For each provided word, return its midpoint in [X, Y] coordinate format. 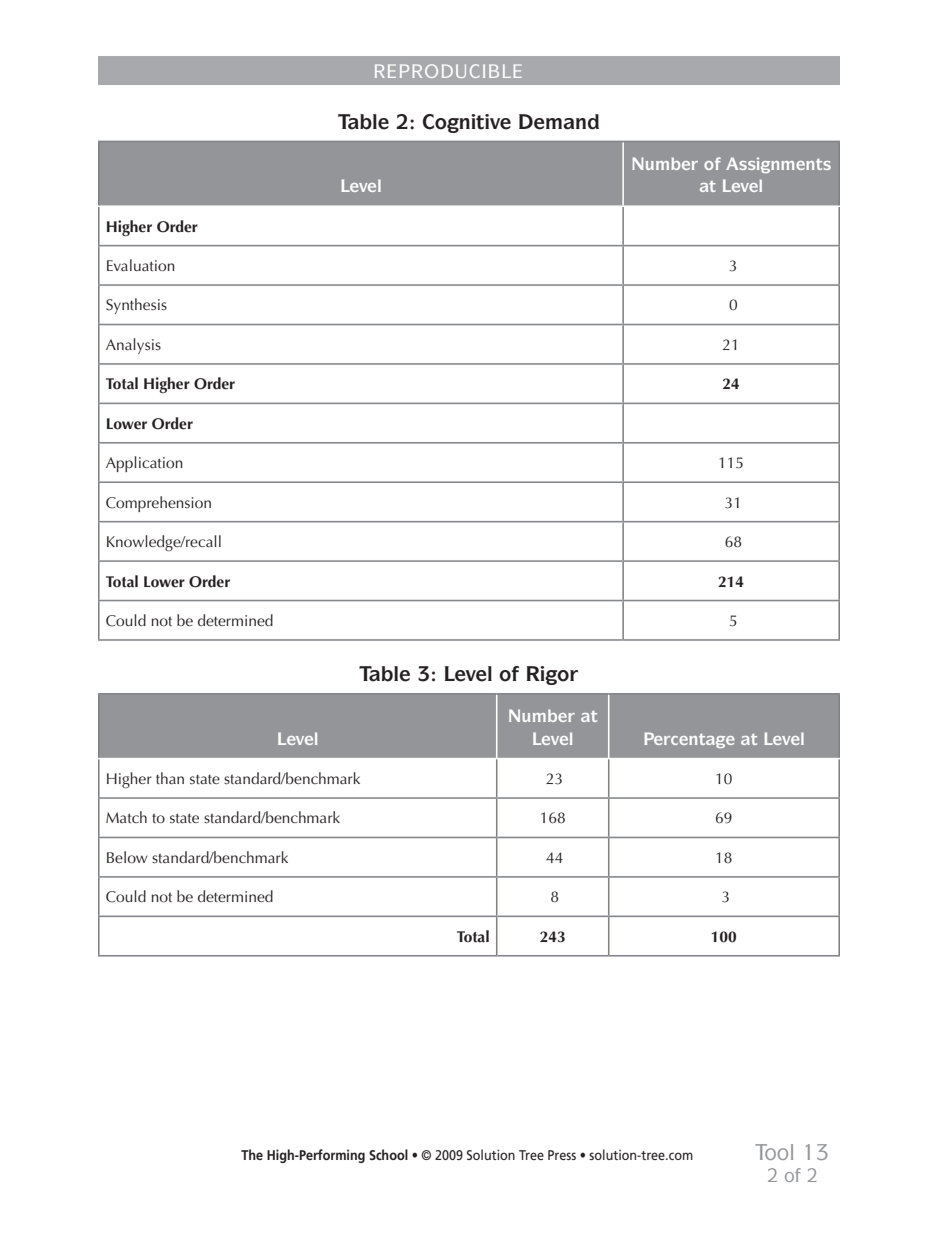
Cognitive [467, 123]
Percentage [689, 740]
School [388, 1154]
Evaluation [141, 265]
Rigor [552, 675]
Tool [774, 1152]
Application [144, 464]
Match [126, 817]
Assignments [778, 165]
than [170, 778]
